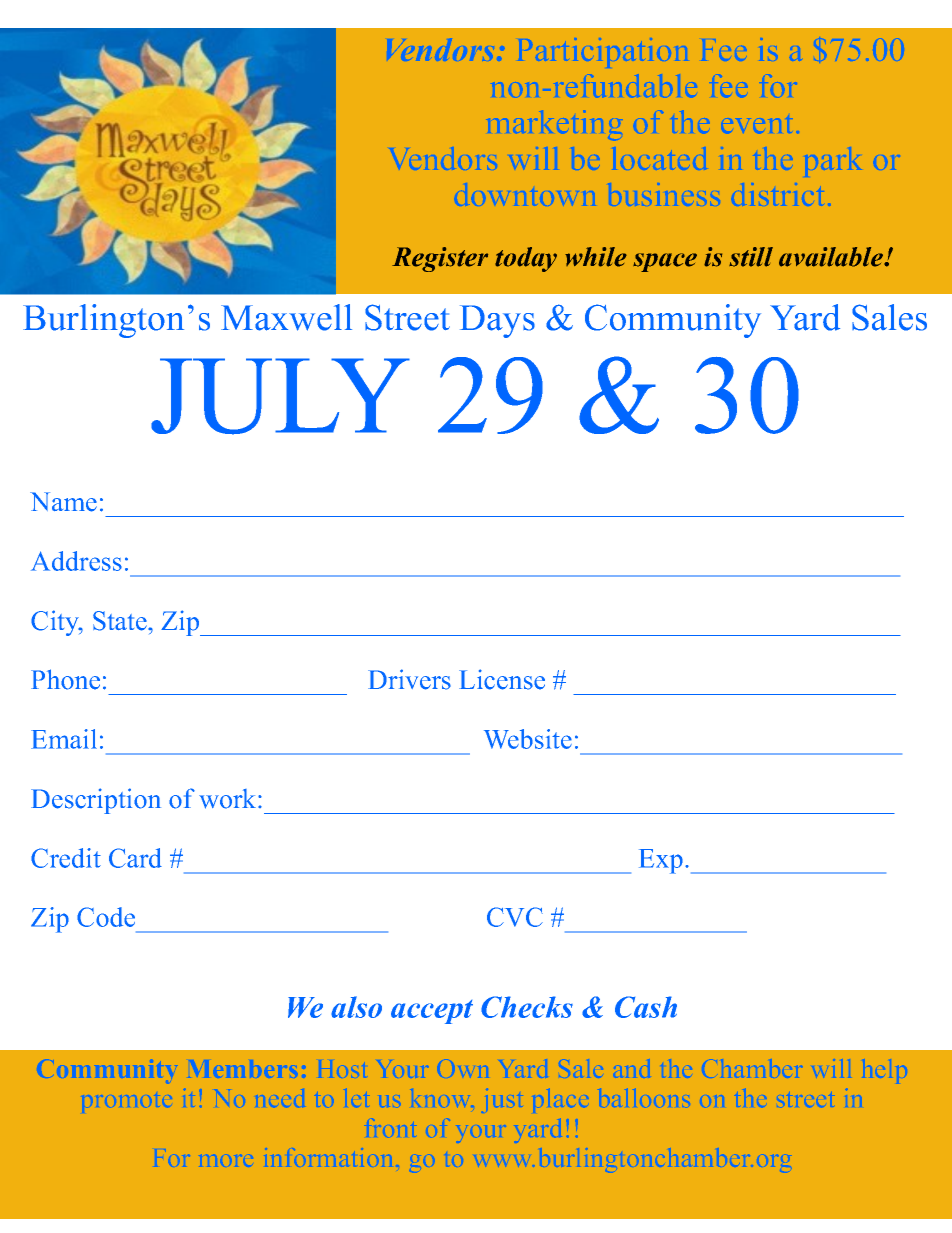  What do you see at coordinates (96, 801) in the screenshot?
I see `Description` at bounding box center [96, 801].
